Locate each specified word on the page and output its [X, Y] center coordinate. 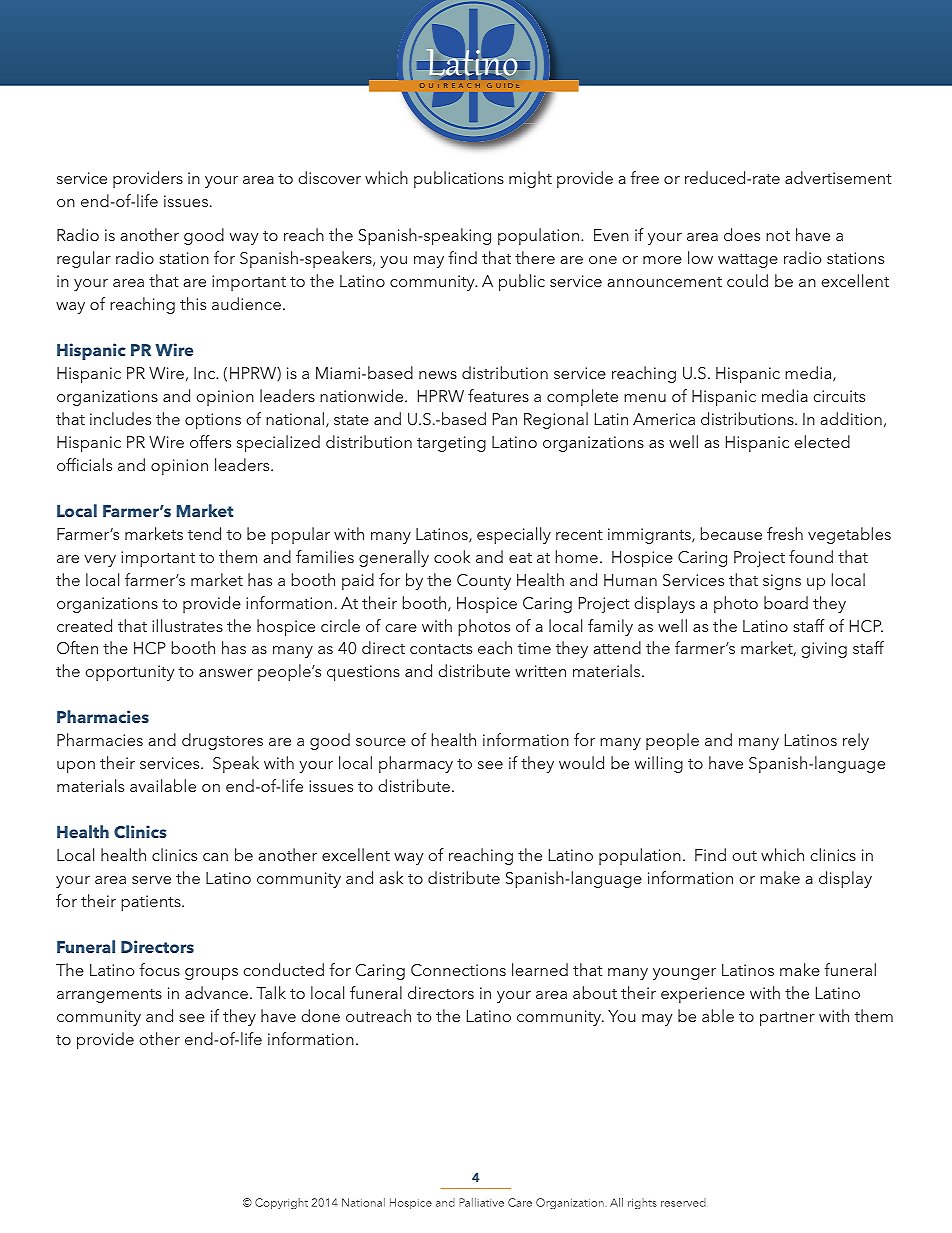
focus [159, 969]
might [530, 179]
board [786, 602]
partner [787, 1019]
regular [84, 259]
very [100, 561]
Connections [458, 970]
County [484, 582]
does [742, 234]
